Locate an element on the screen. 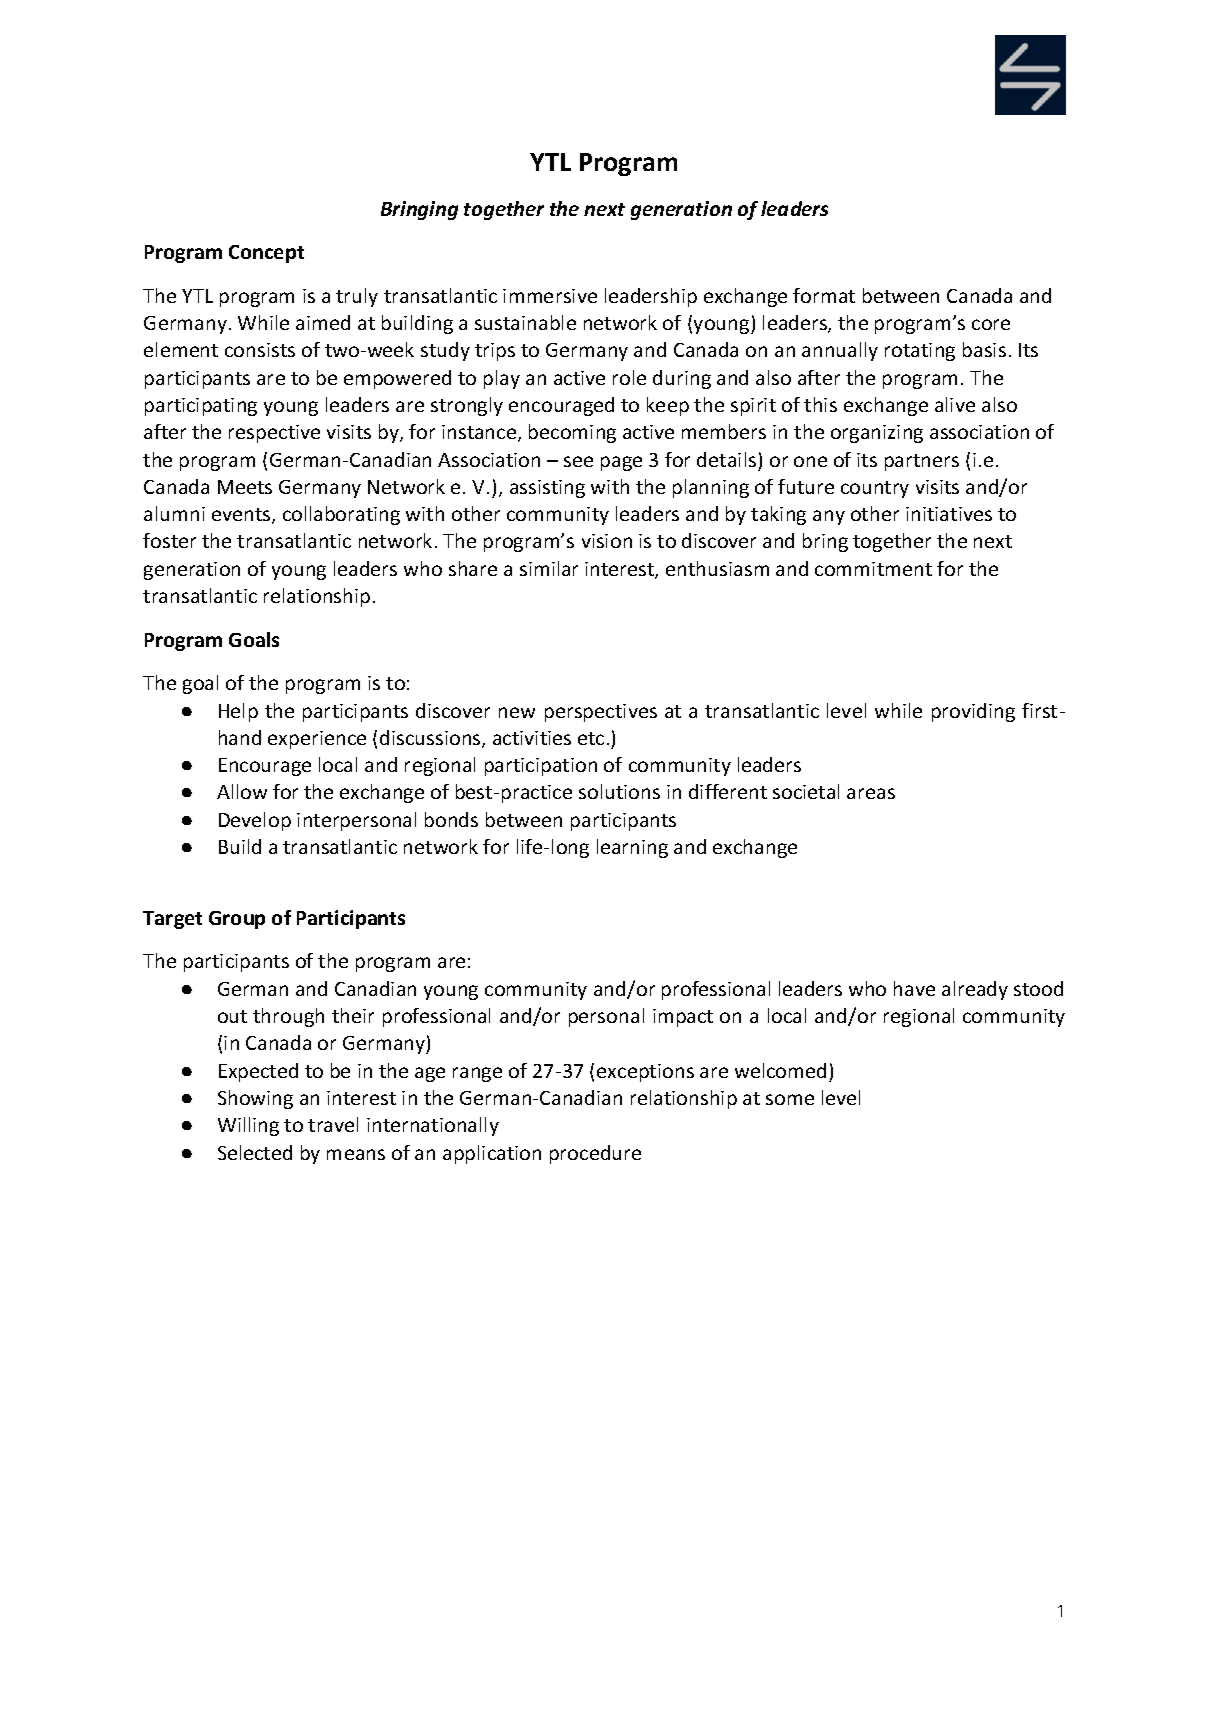 This screenshot has height=1711, width=1210. immersive is located at coordinates (550, 296).
